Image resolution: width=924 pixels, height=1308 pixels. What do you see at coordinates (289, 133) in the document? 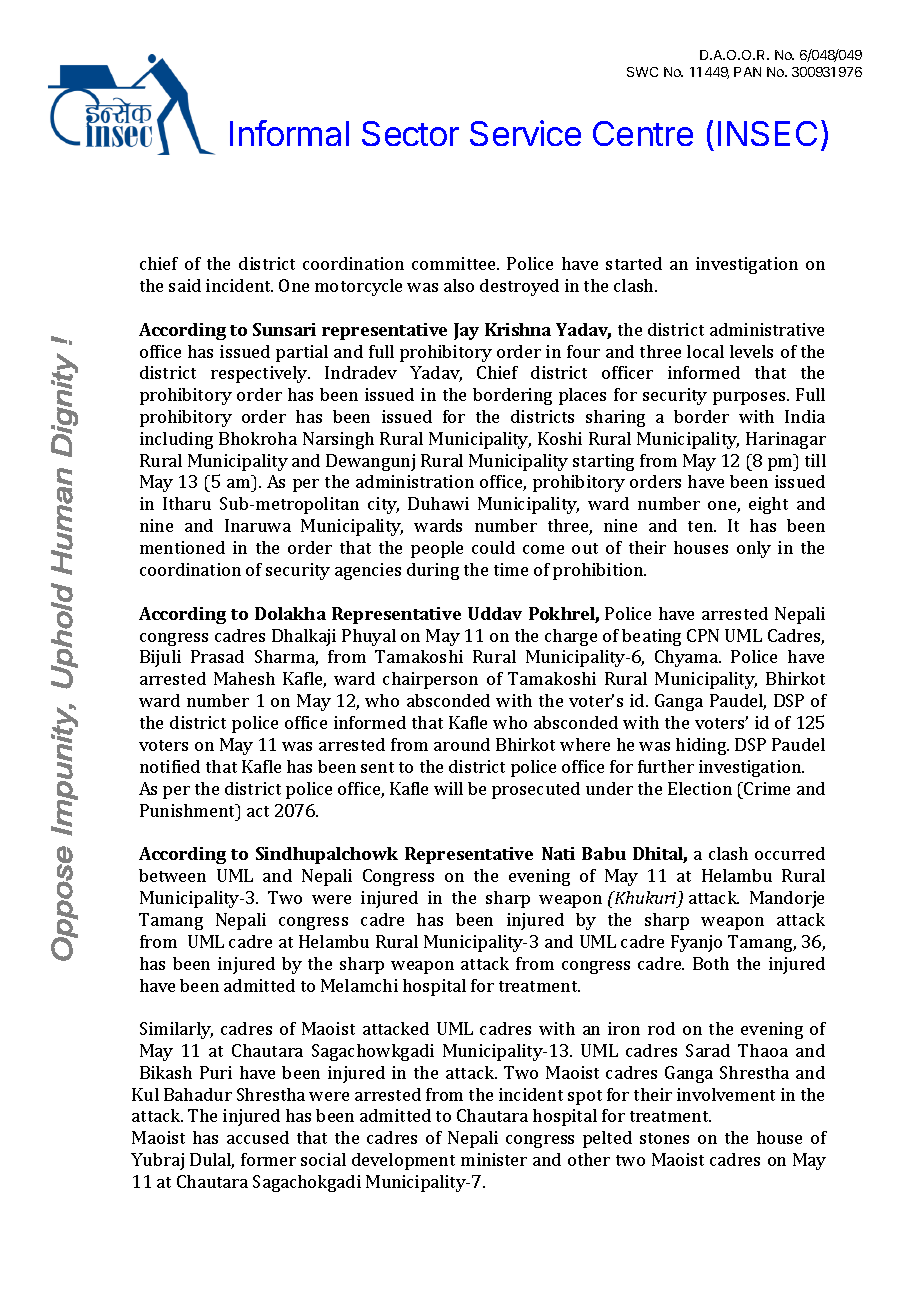
I see `Informal` at bounding box center [289, 133].
